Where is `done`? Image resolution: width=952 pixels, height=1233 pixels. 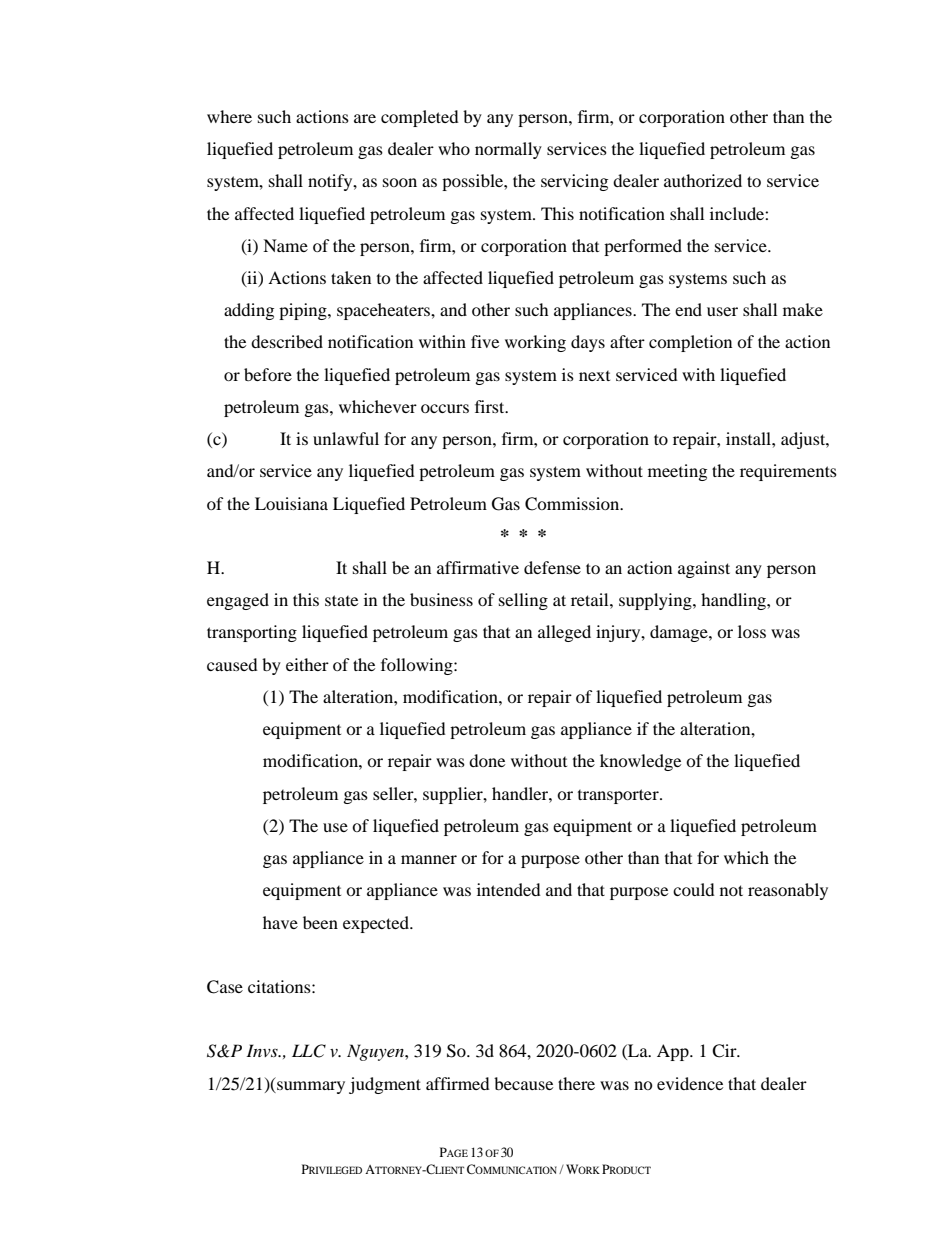
done is located at coordinates (487, 760).
